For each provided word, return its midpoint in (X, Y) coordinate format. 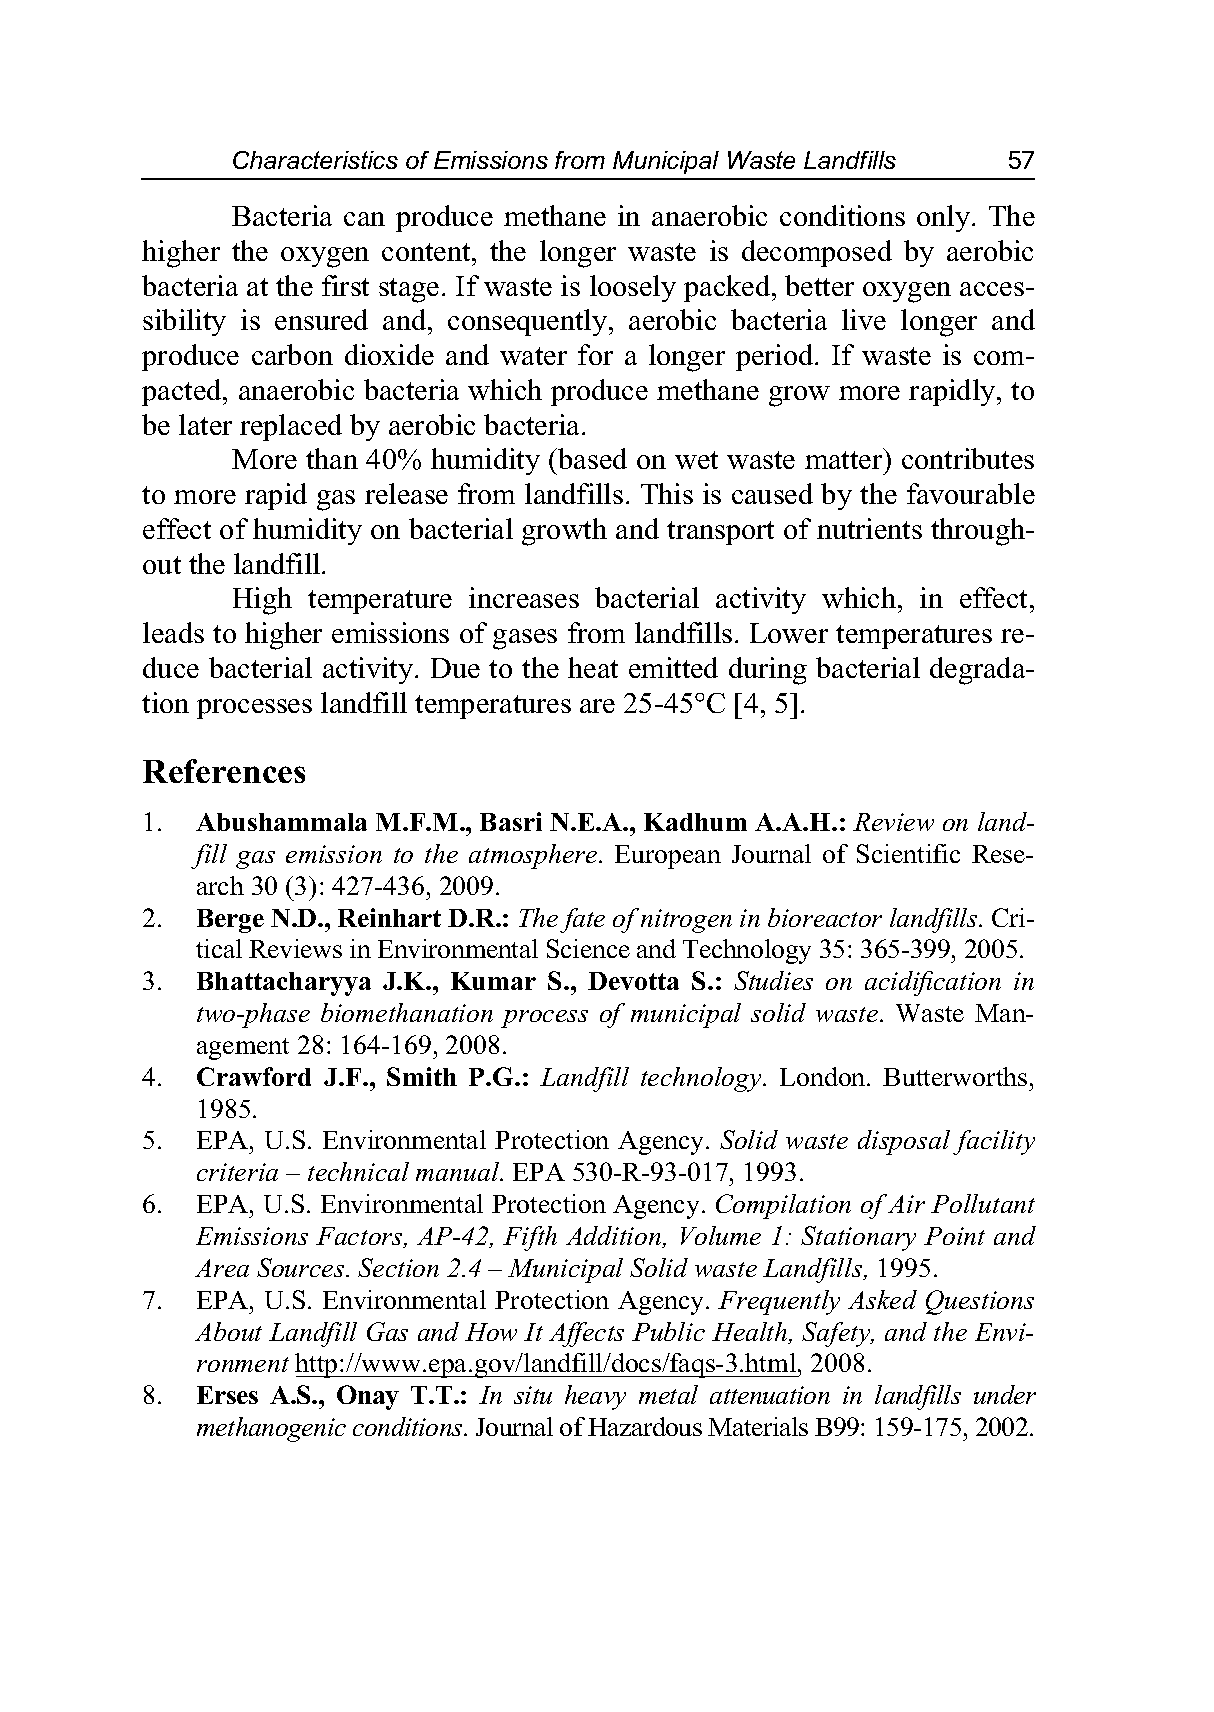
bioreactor (825, 917)
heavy (595, 1397)
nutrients (869, 528)
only (945, 218)
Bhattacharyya (284, 984)
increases (524, 597)
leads (173, 632)
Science (588, 948)
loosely (633, 288)
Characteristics (315, 160)
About (228, 1331)
